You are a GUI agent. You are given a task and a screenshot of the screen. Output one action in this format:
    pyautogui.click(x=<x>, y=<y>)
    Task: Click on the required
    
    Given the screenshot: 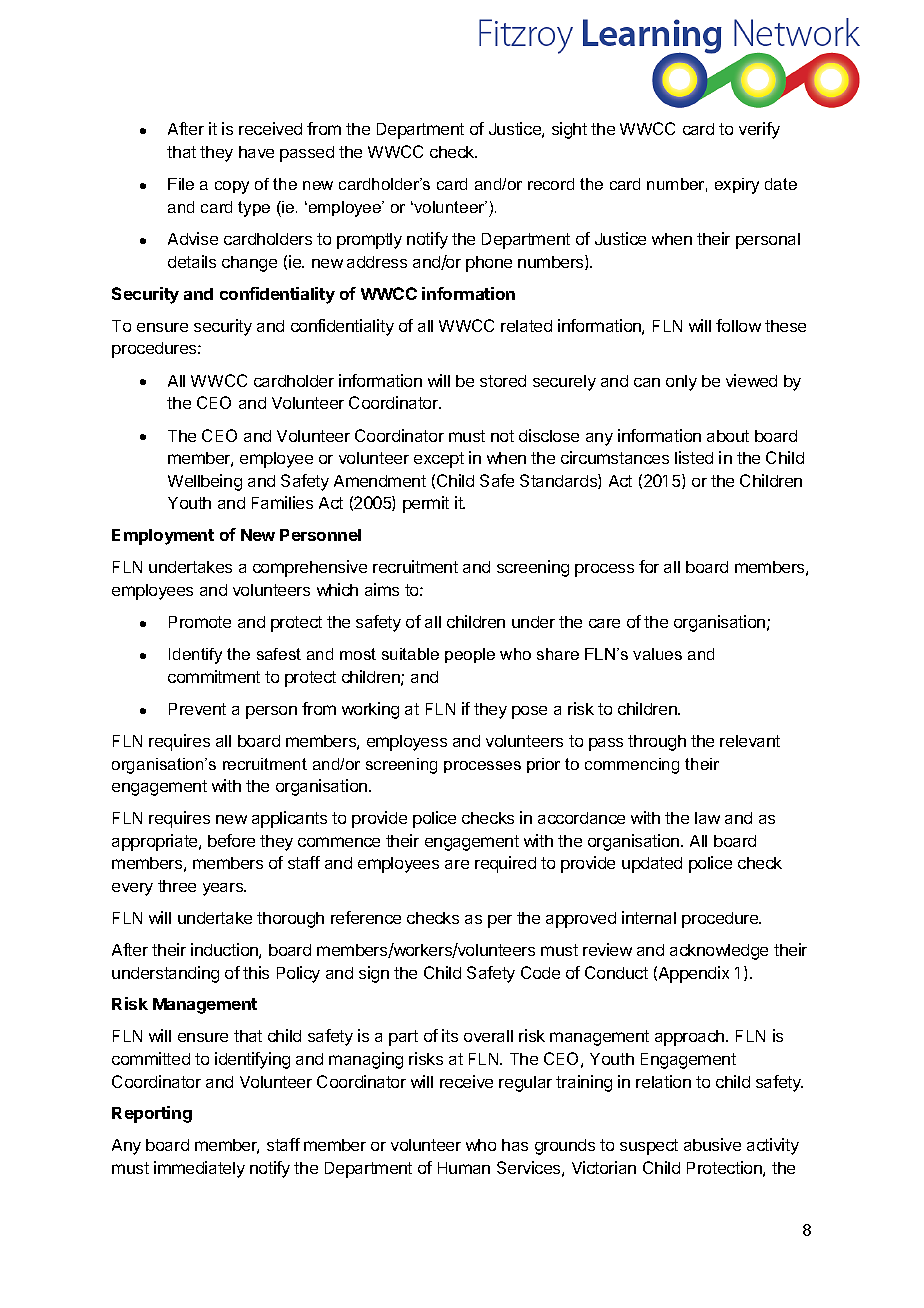 What is the action you would take?
    pyautogui.click(x=505, y=864)
